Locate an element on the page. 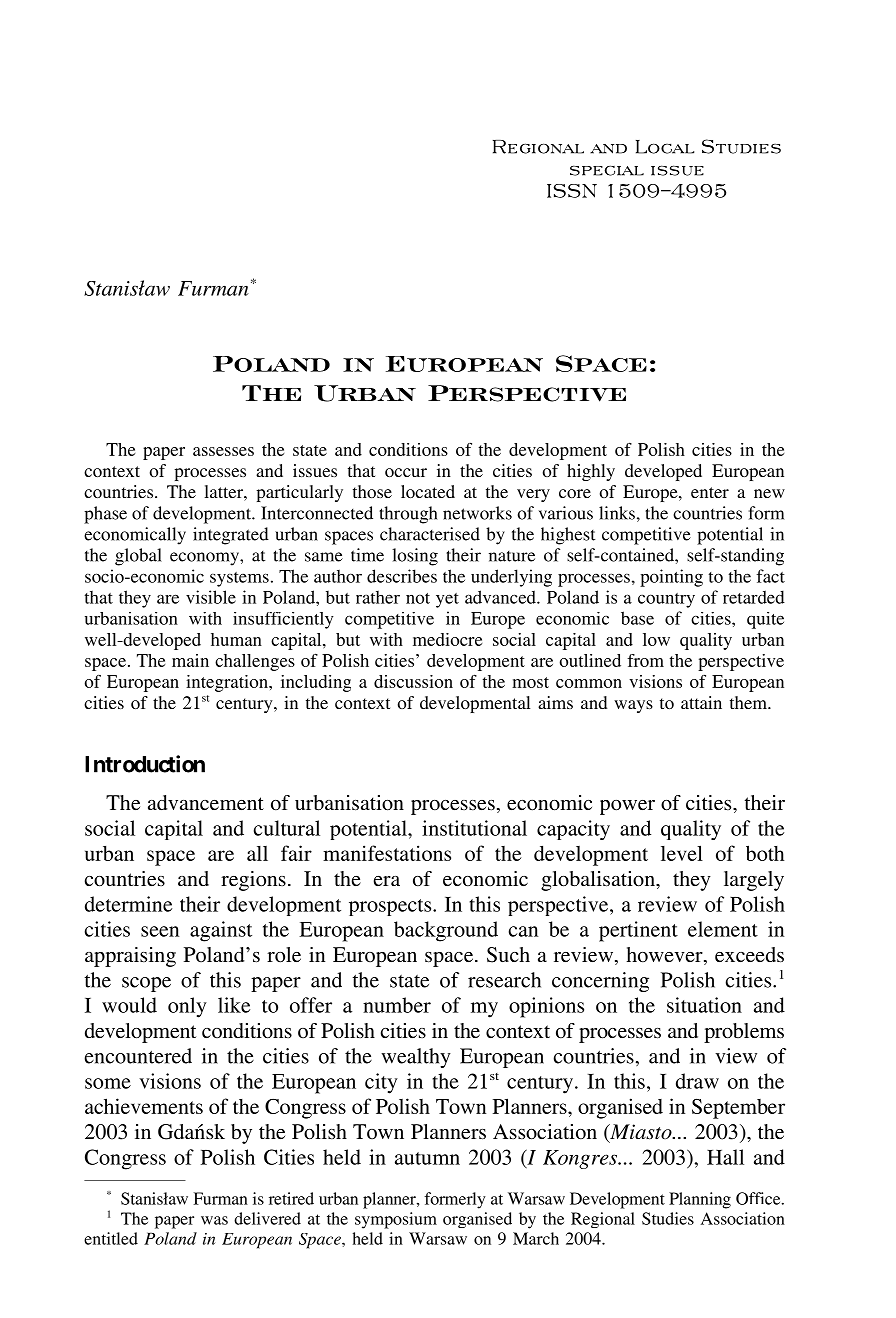 The image size is (896, 1318). assesses is located at coordinates (223, 451).
